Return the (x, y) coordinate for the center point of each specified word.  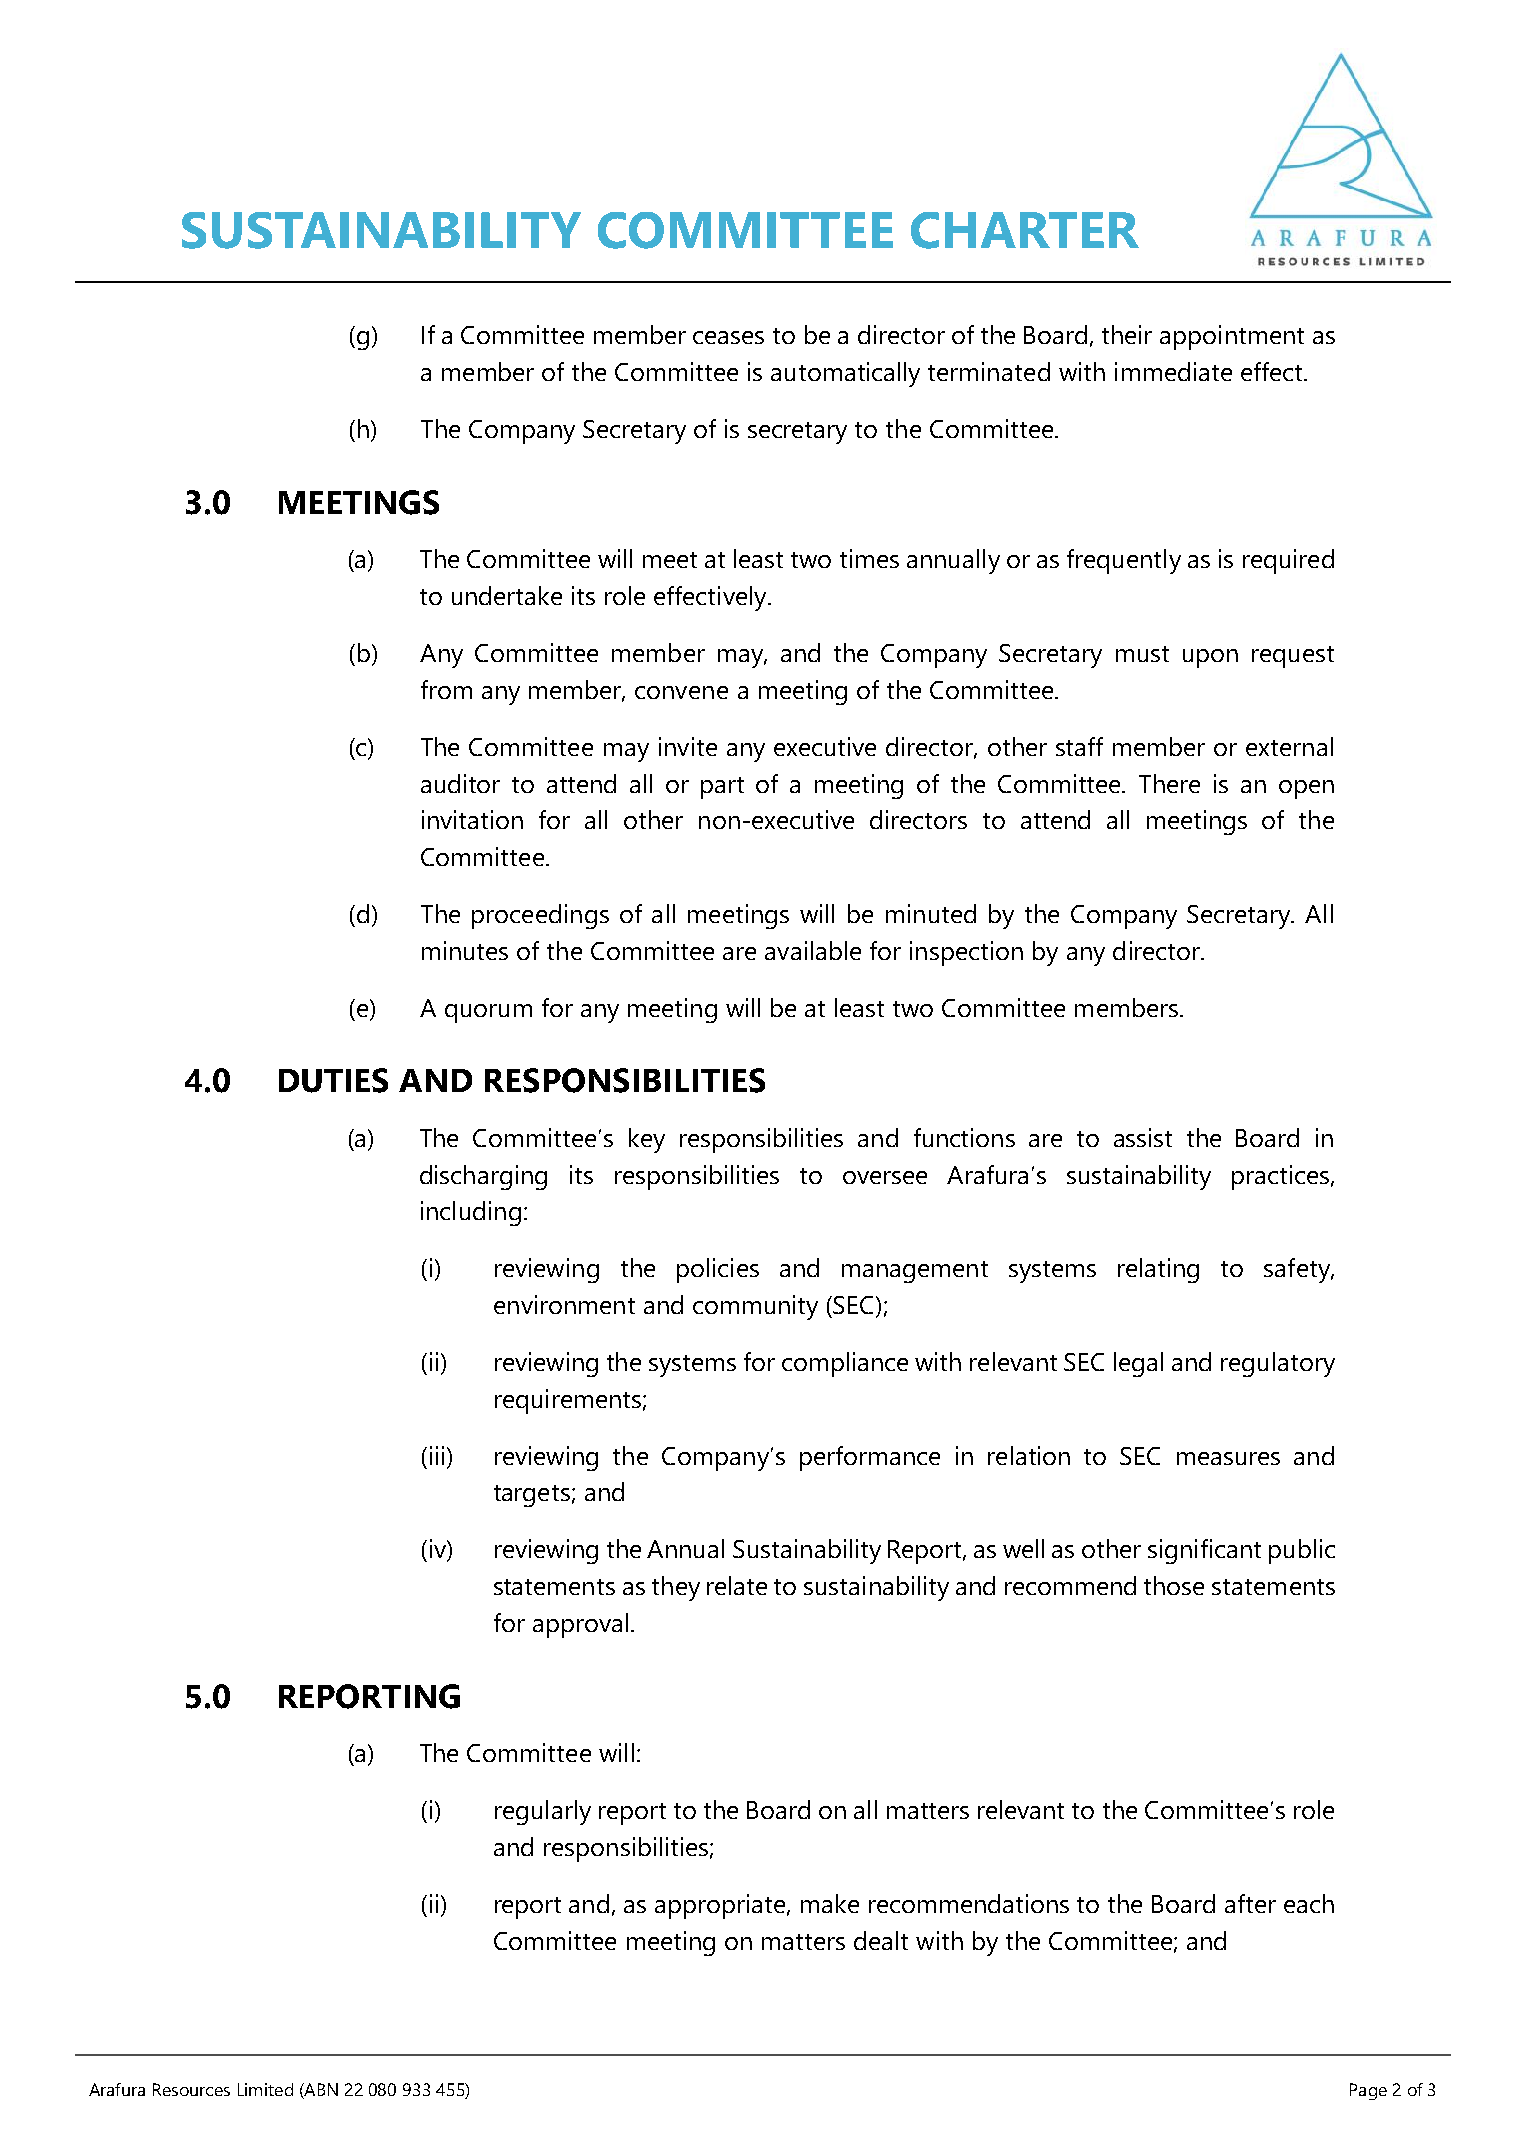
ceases (728, 337)
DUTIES (333, 1080)
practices (1282, 1177)
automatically (845, 374)
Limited (265, 2089)
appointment (1232, 337)
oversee (885, 1177)
